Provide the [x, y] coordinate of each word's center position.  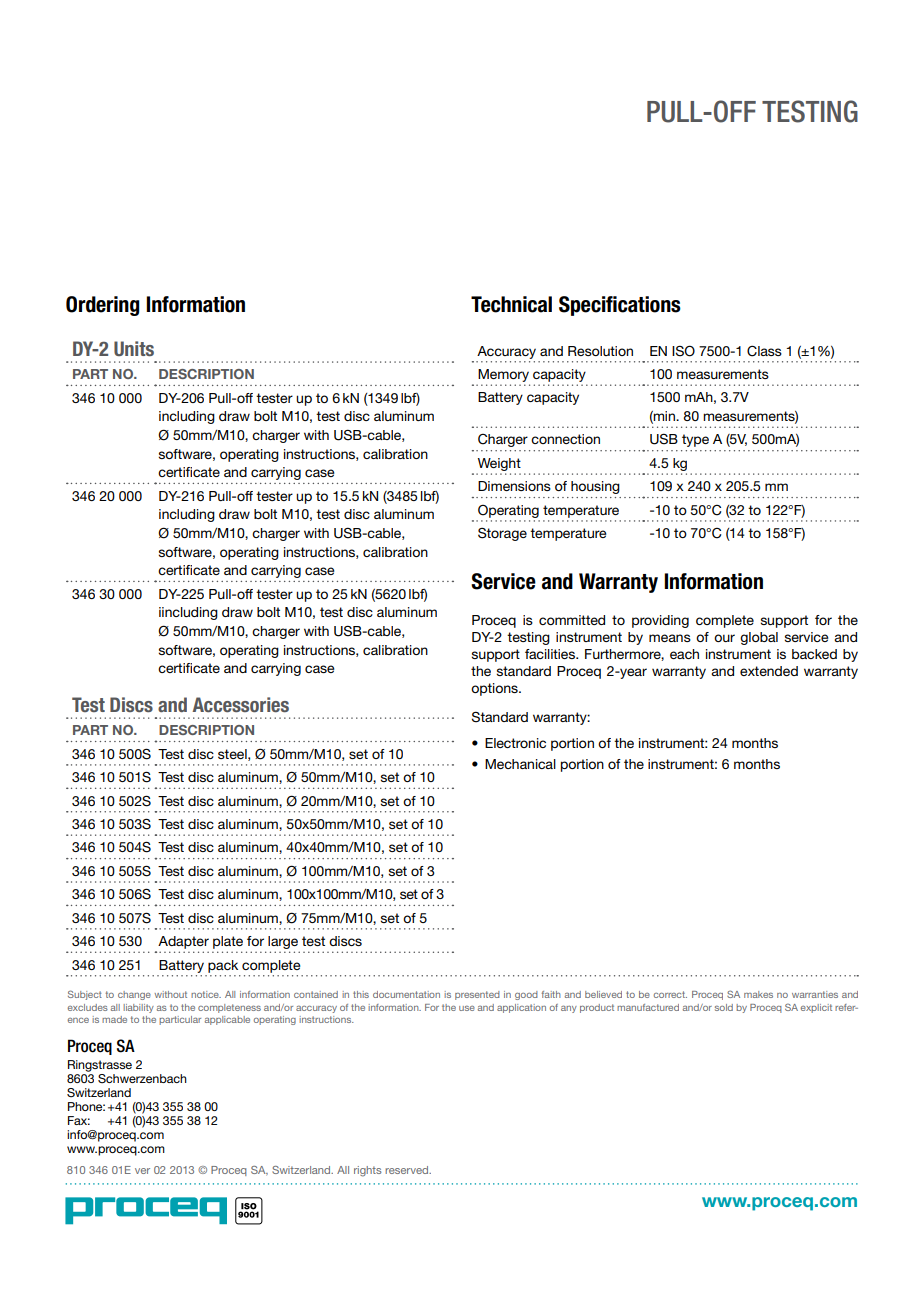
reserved [408, 1170]
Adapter [183, 942]
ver [142, 1171]
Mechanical [520, 764]
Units [134, 348]
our [724, 638]
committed [572, 620]
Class [764, 351]
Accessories [241, 705]
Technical [511, 304]
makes [758, 994]
